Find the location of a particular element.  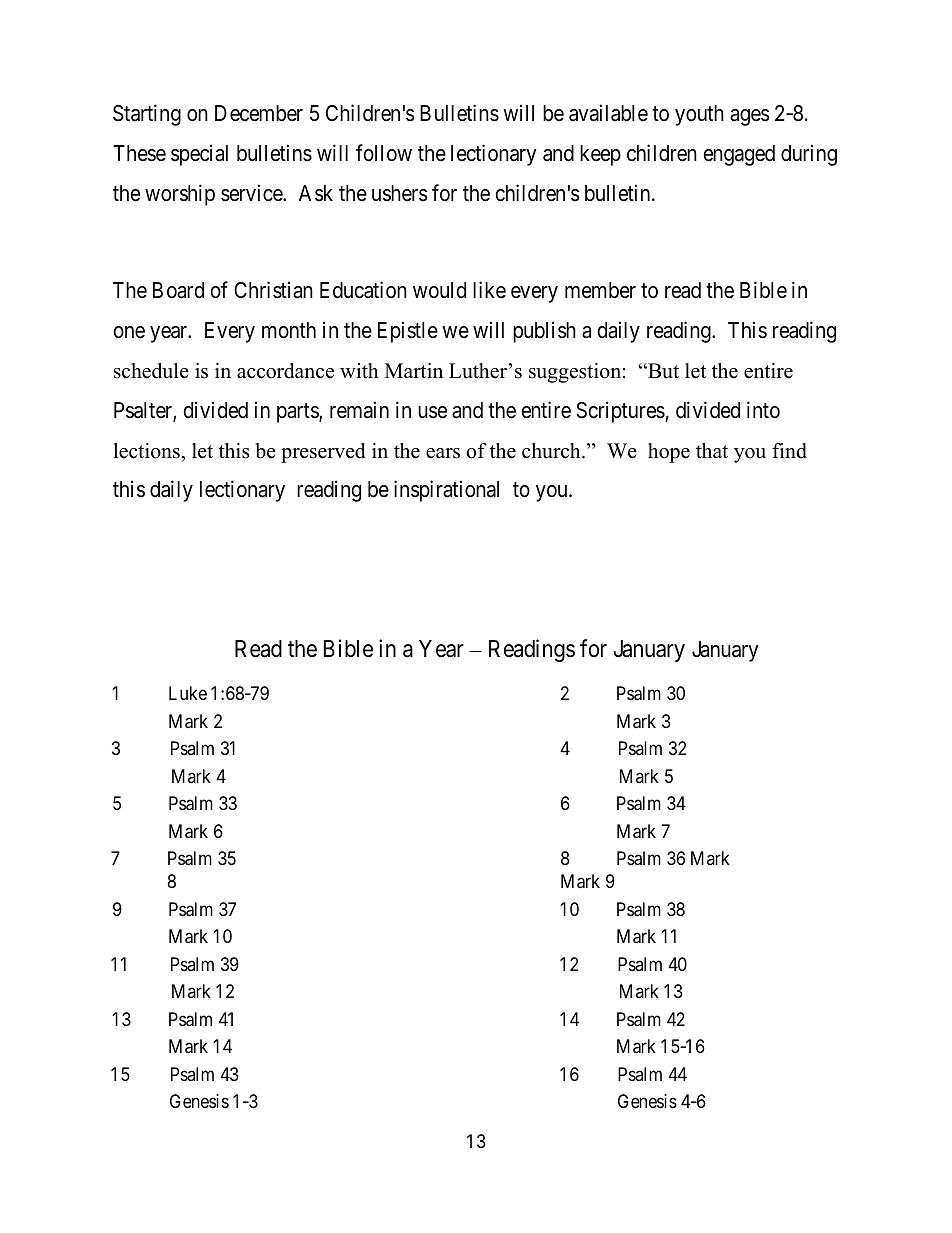

like is located at coordinates (489, 290).
